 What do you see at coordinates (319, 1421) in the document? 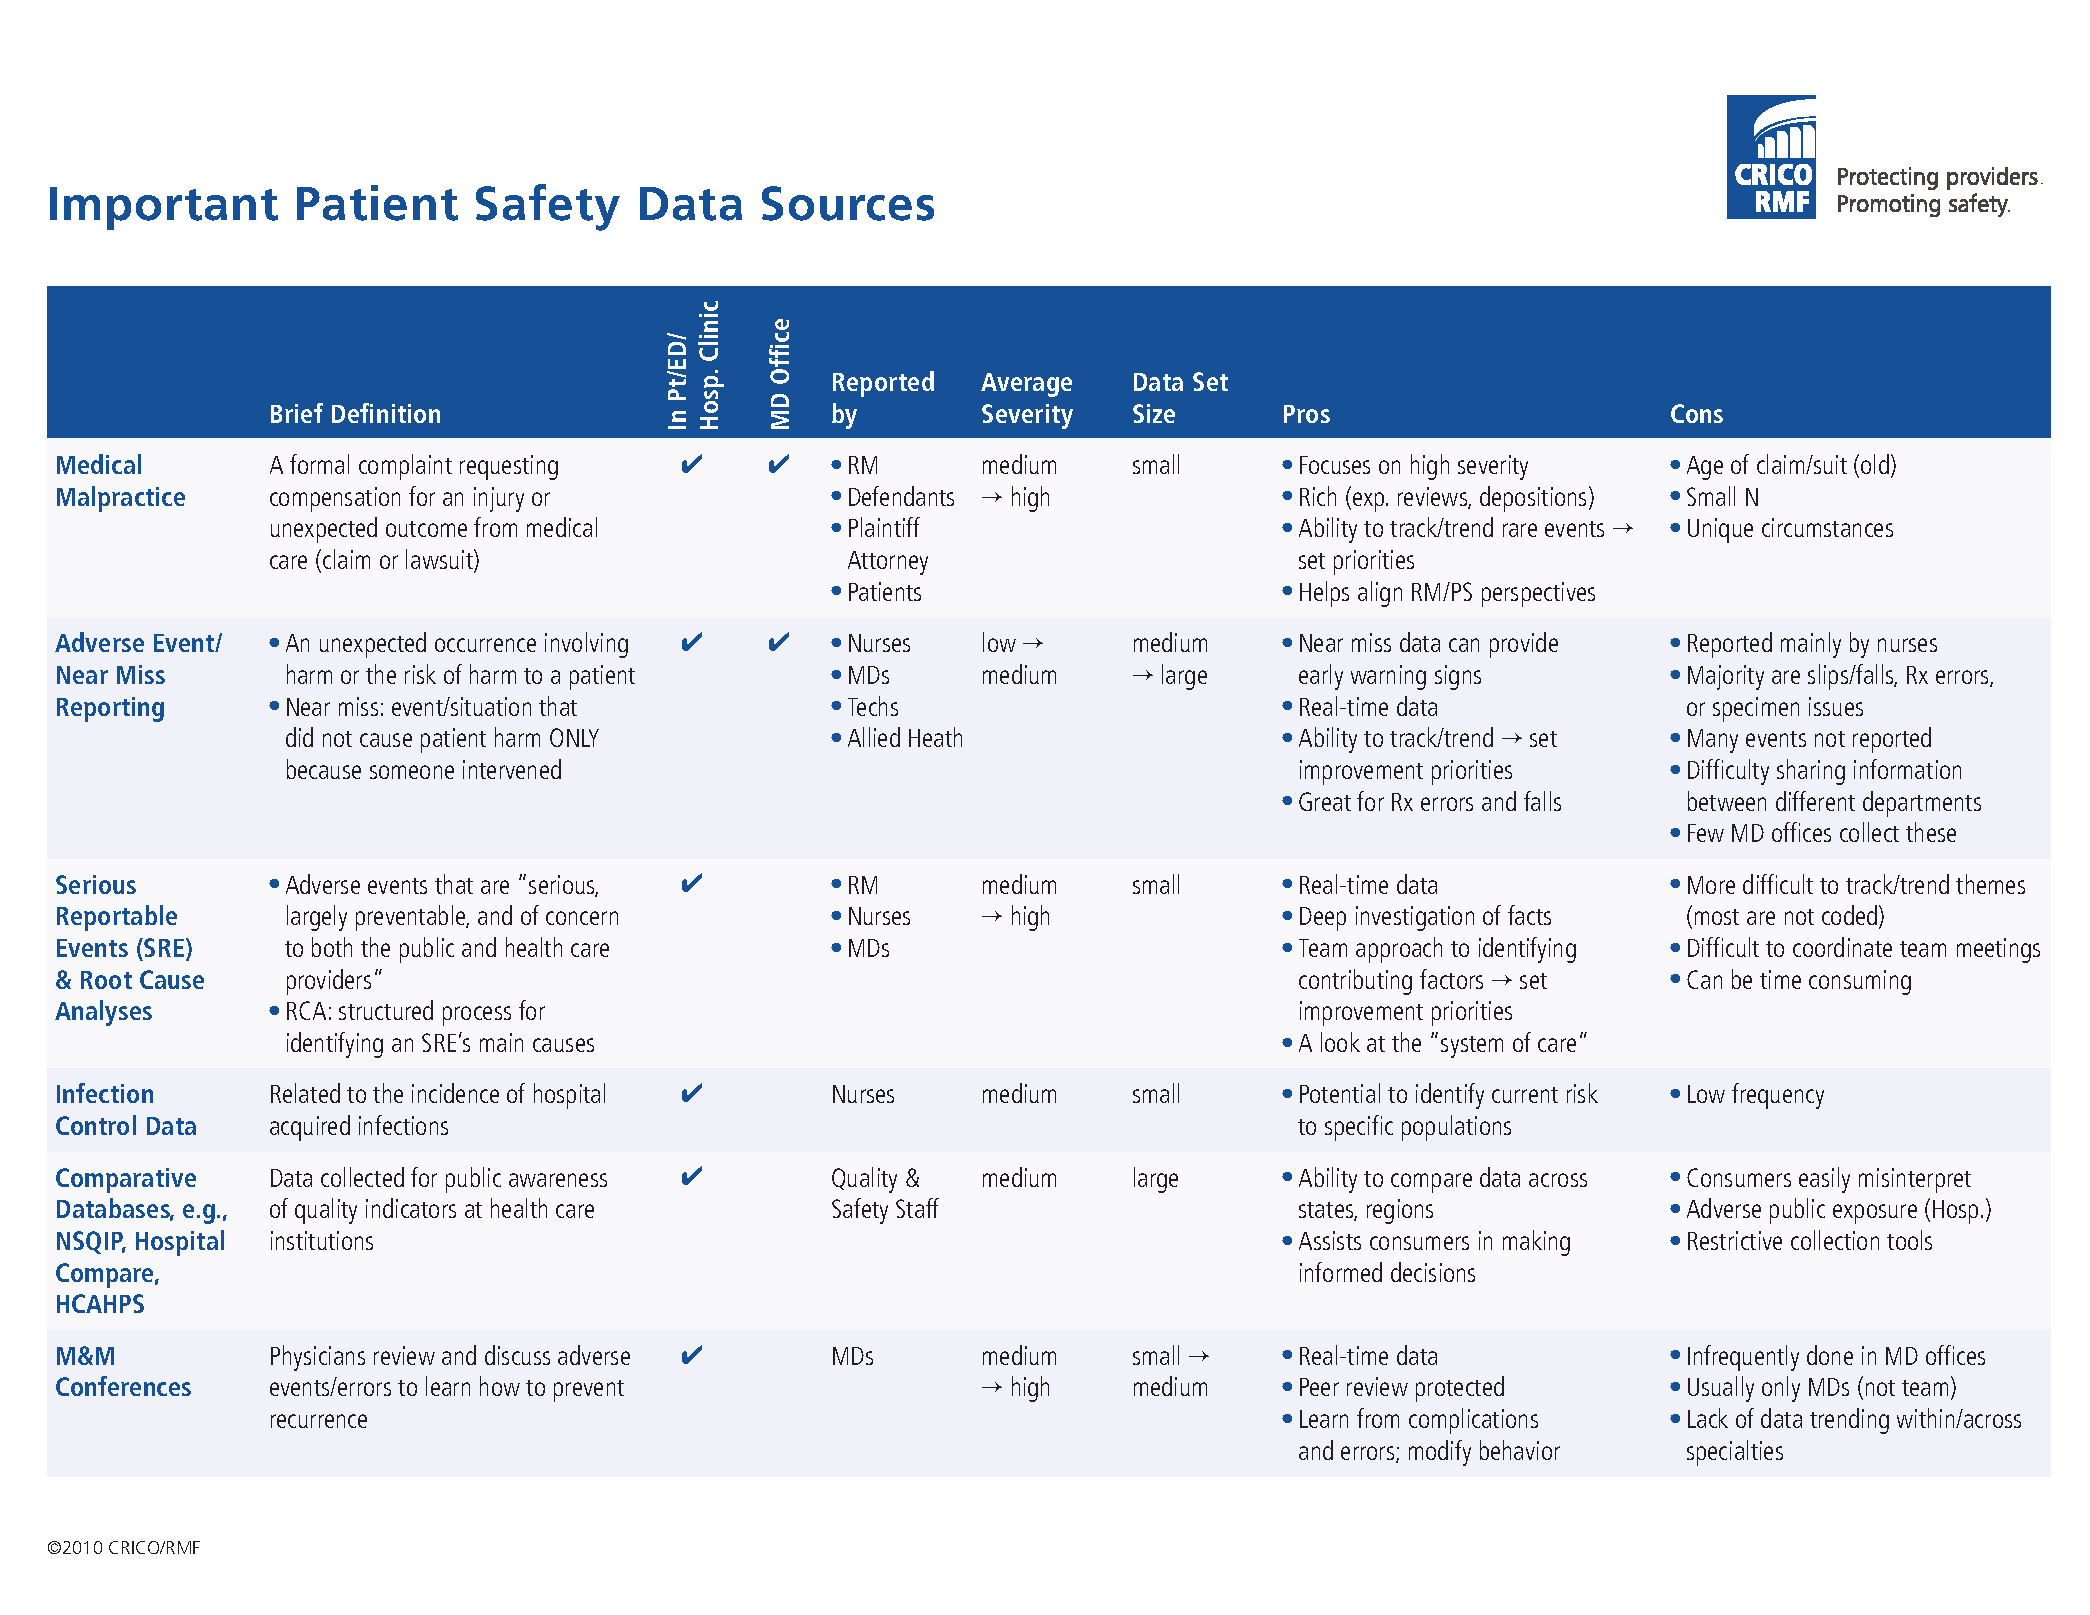
I see `recurrence` at bounding box center [319, 1421].
